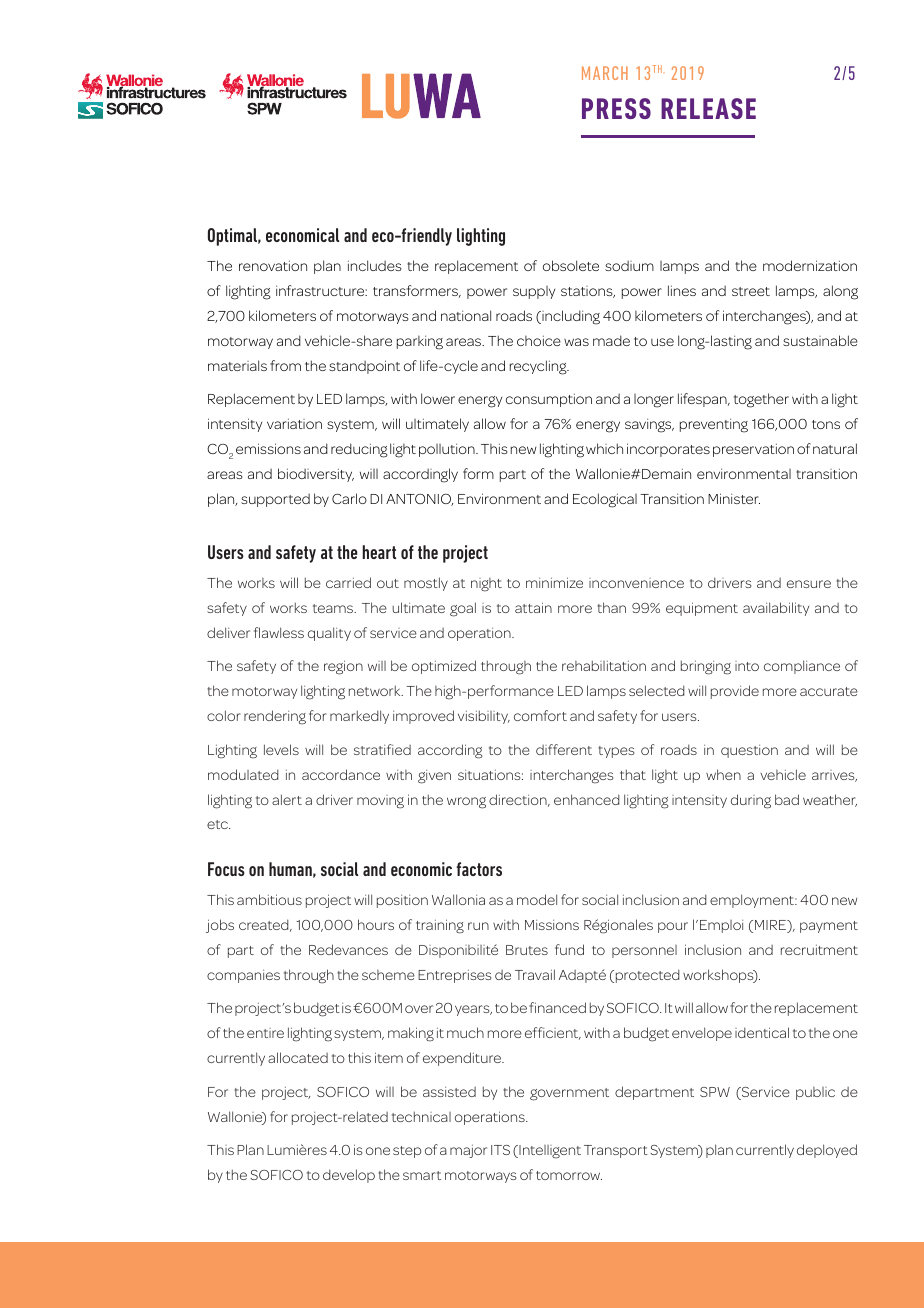  Describe the element at coordinates (349, 1176) in the screenshot. I see `develop` at that location.
